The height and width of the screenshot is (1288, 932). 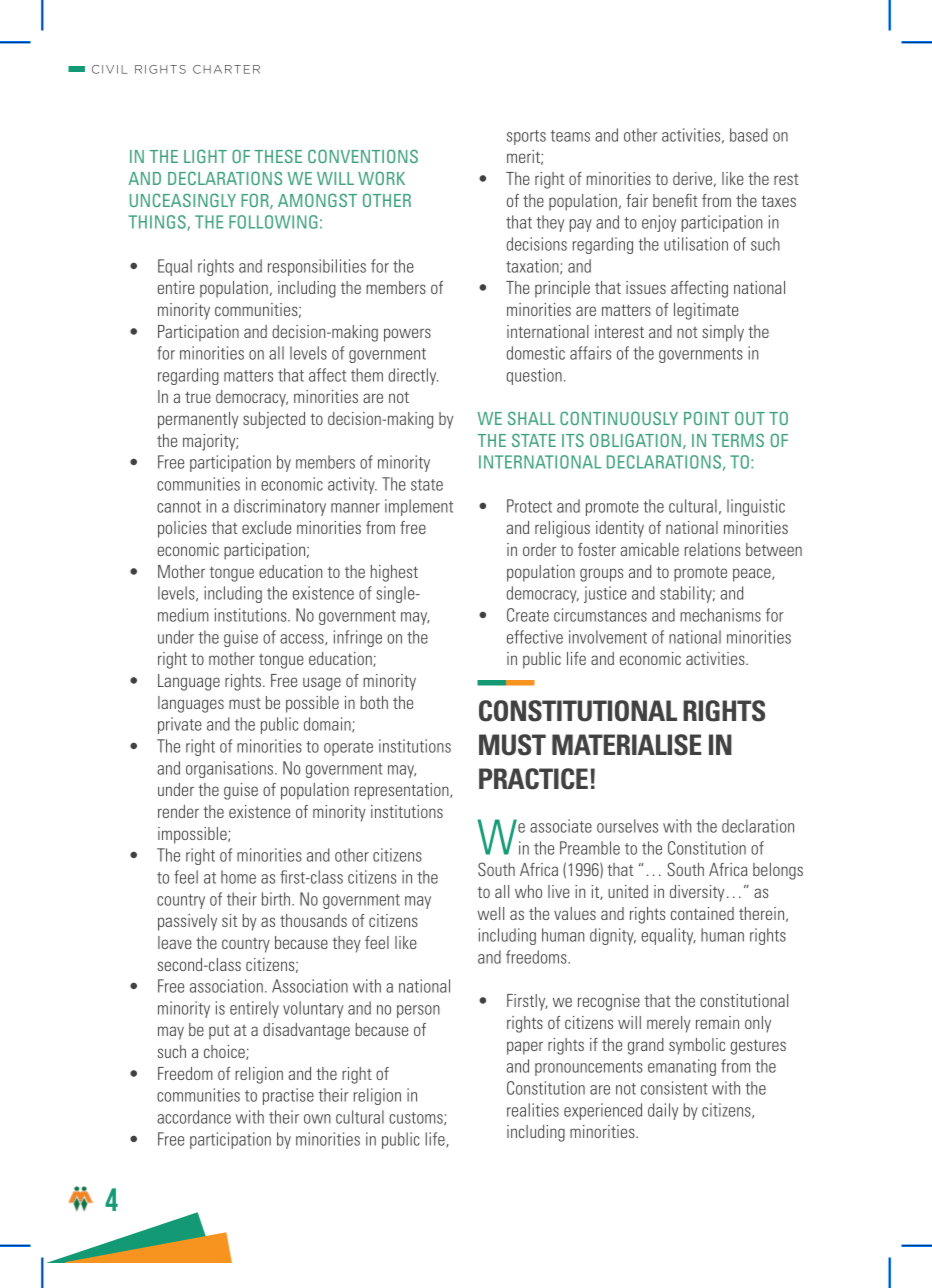 What do you see at coordinates (205, 156) in the screenshot?
I see `LIGHT` at bounding box center [205, 156].
